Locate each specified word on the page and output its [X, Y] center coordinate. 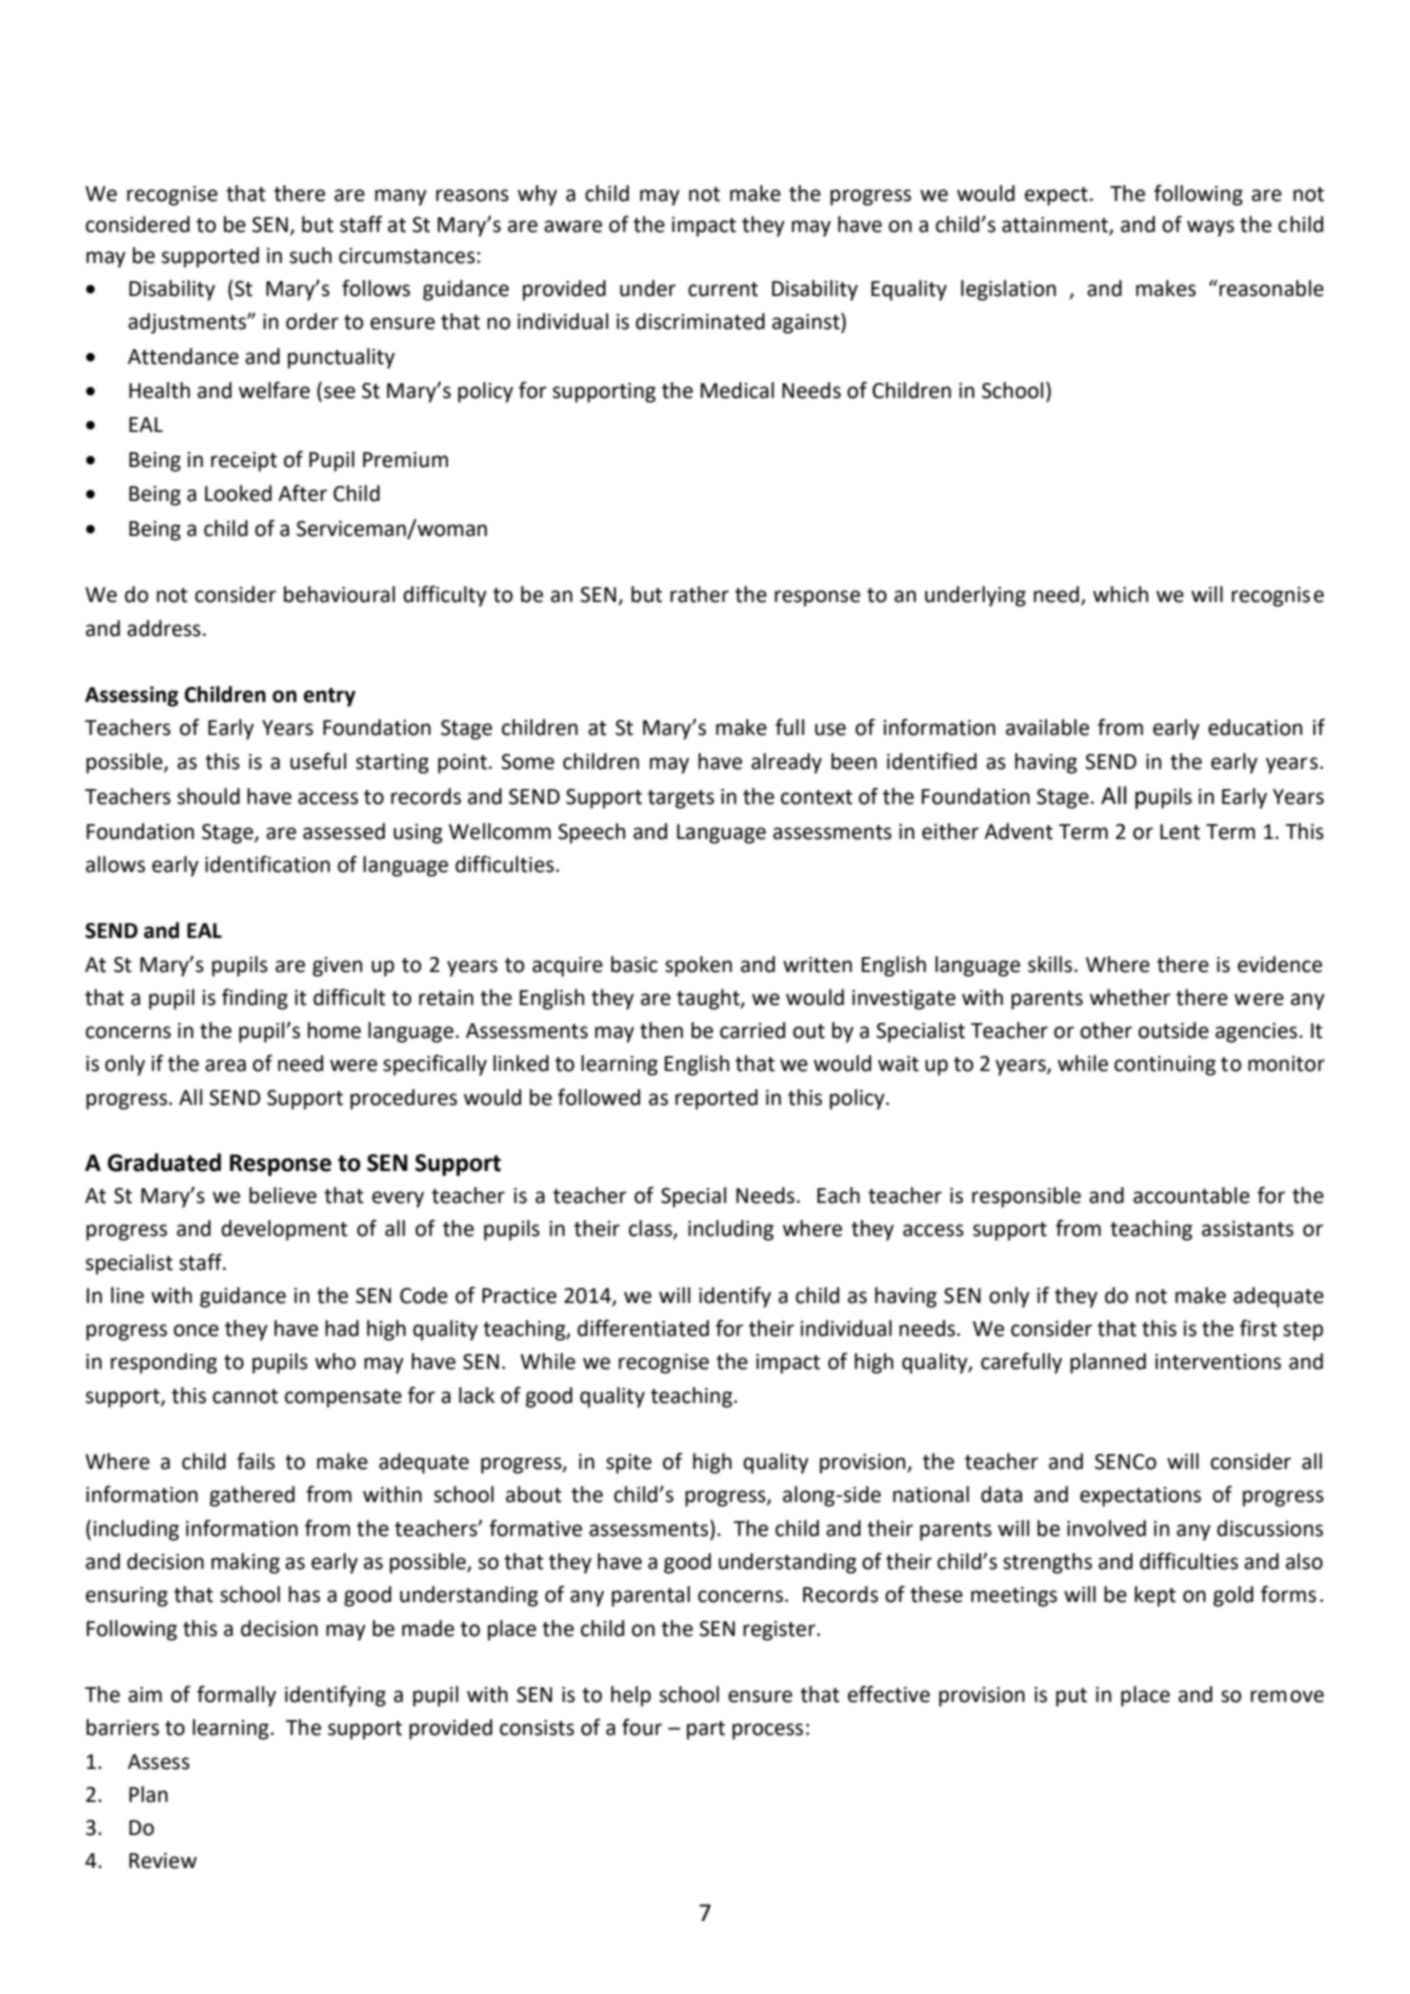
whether [1130, 997]
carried [752, 1030]
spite [629, 1464]
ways [1210, 228]
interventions [1218, 1362]
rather [699, 594]
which [1120, 594]
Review [163, 1861]
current [723, 289]
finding [255, 999]
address [164, 628]
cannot [245, 1396]
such [311, 255]
